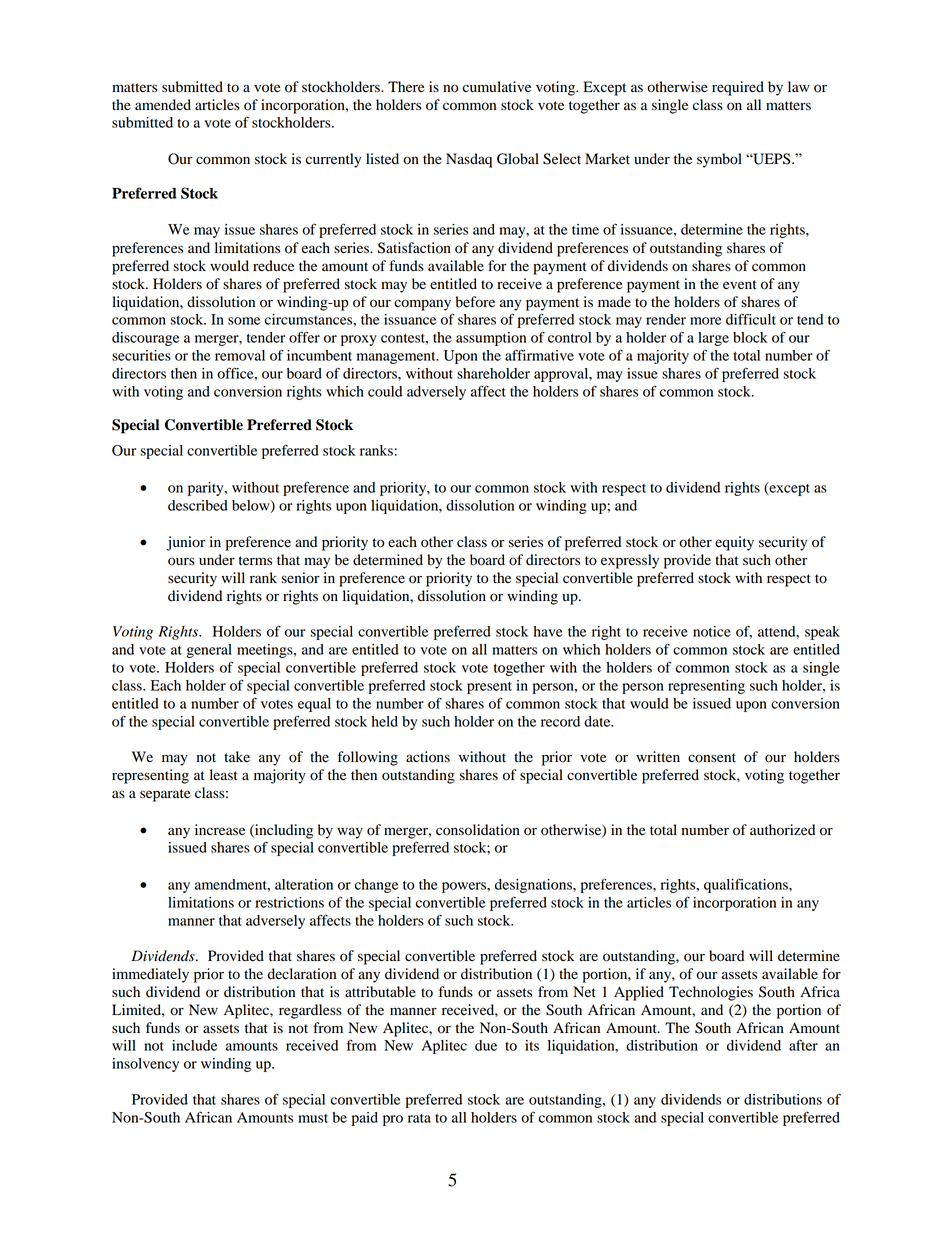 Image resolution: width=952 pixels, height=1233 pixels. I want to click on notice, so click(712, 631).
